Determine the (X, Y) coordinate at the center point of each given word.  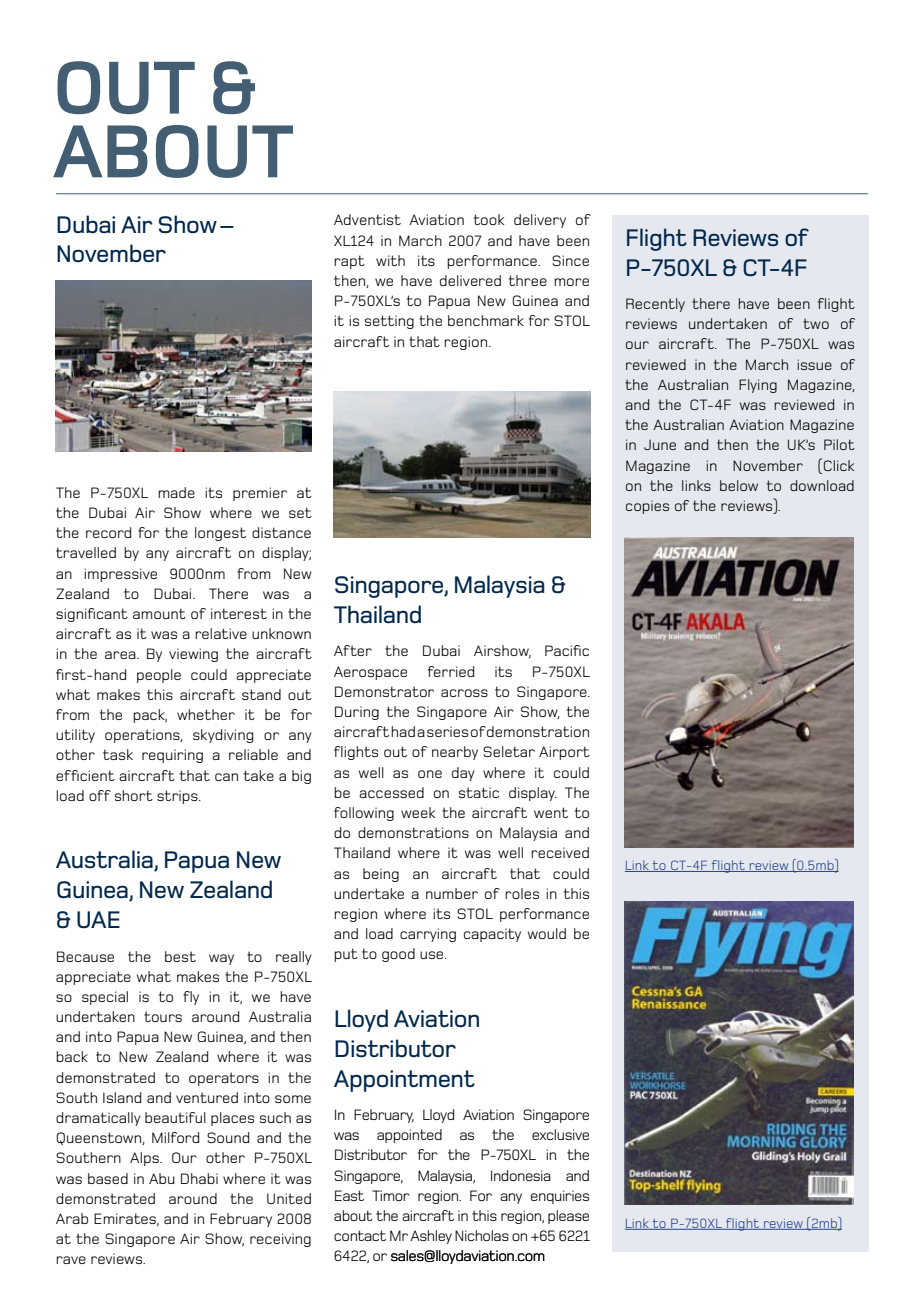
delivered (470, 280)
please (568, 1217)
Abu (162, 1178)
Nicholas (482, 1235)
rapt (349, 262)
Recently (655, 305)
